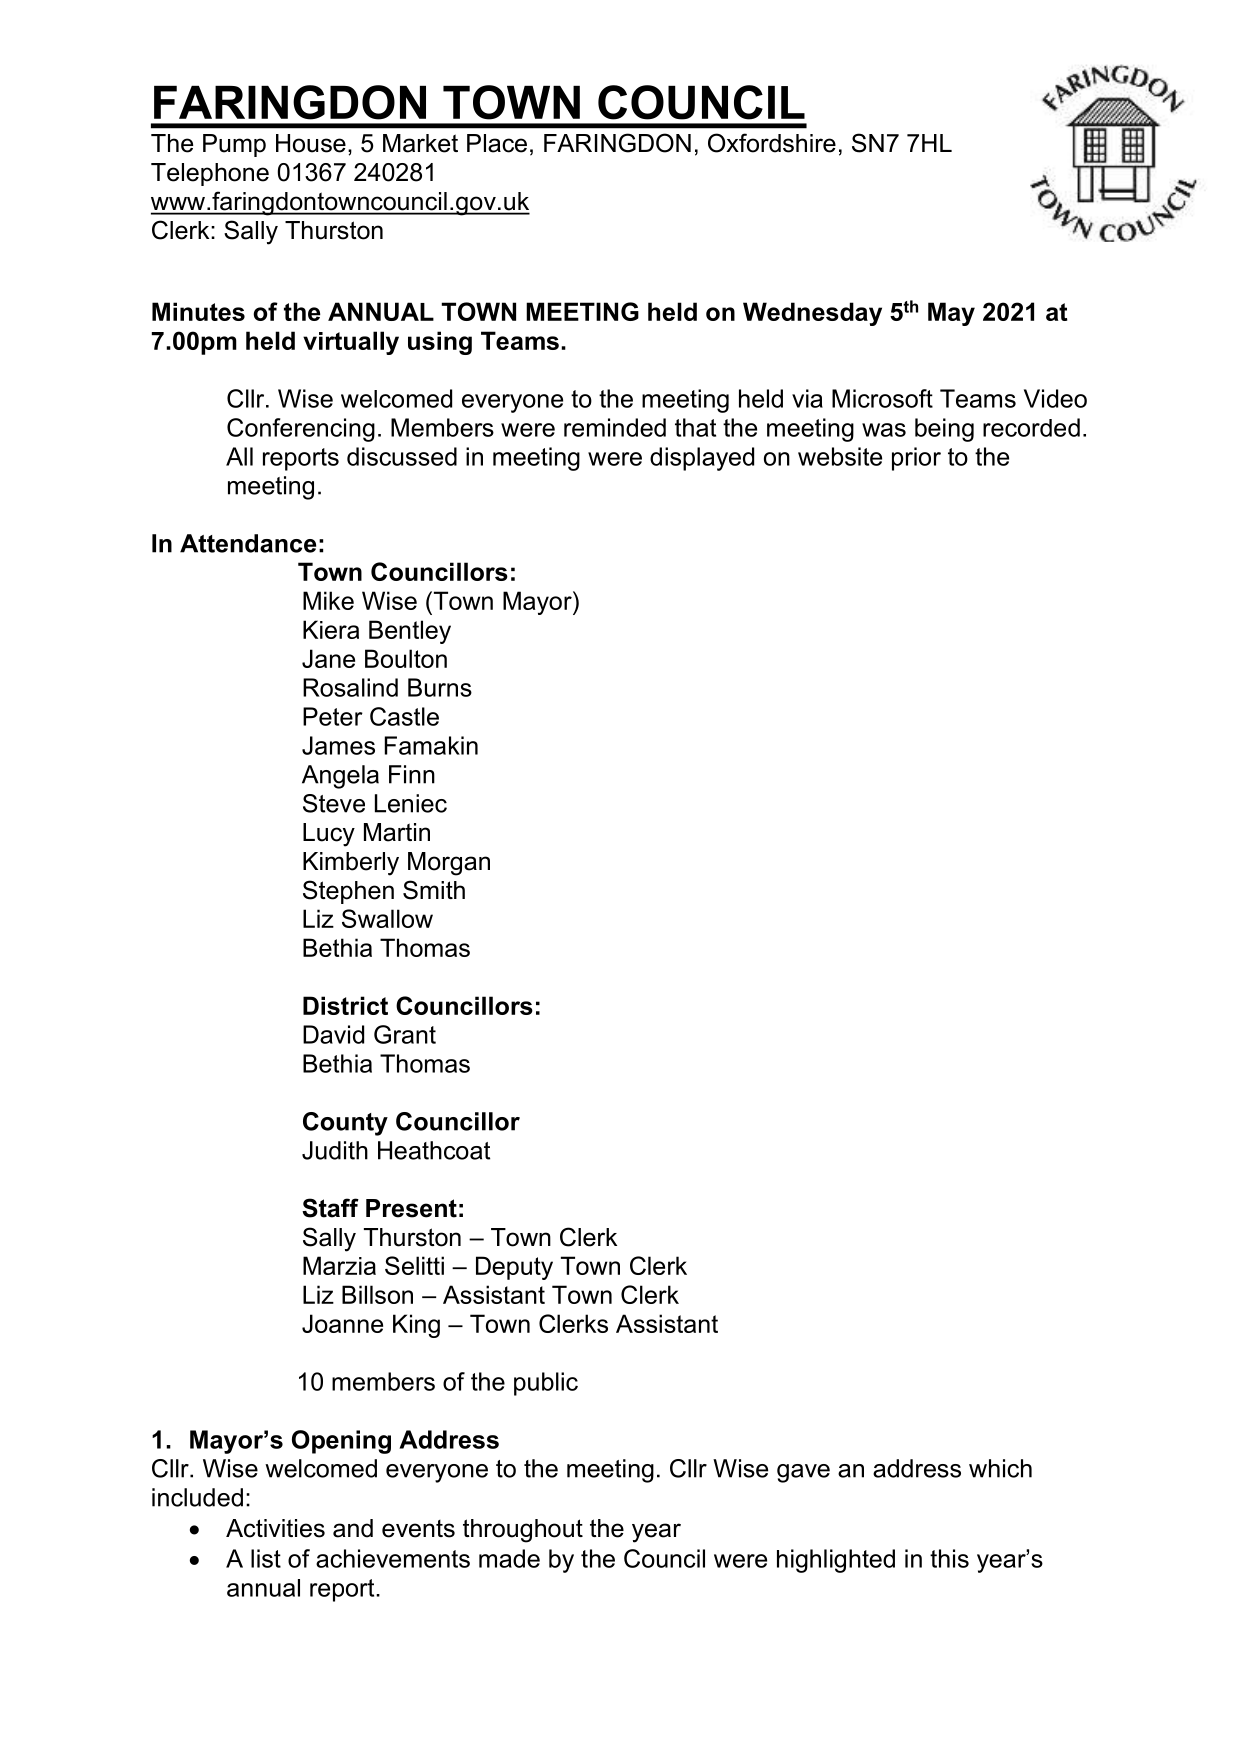 The image size is (1247, 1764). What do you see at coordinates (311, 143) in the image?
I see `House` at bounding box center [311, 143].
